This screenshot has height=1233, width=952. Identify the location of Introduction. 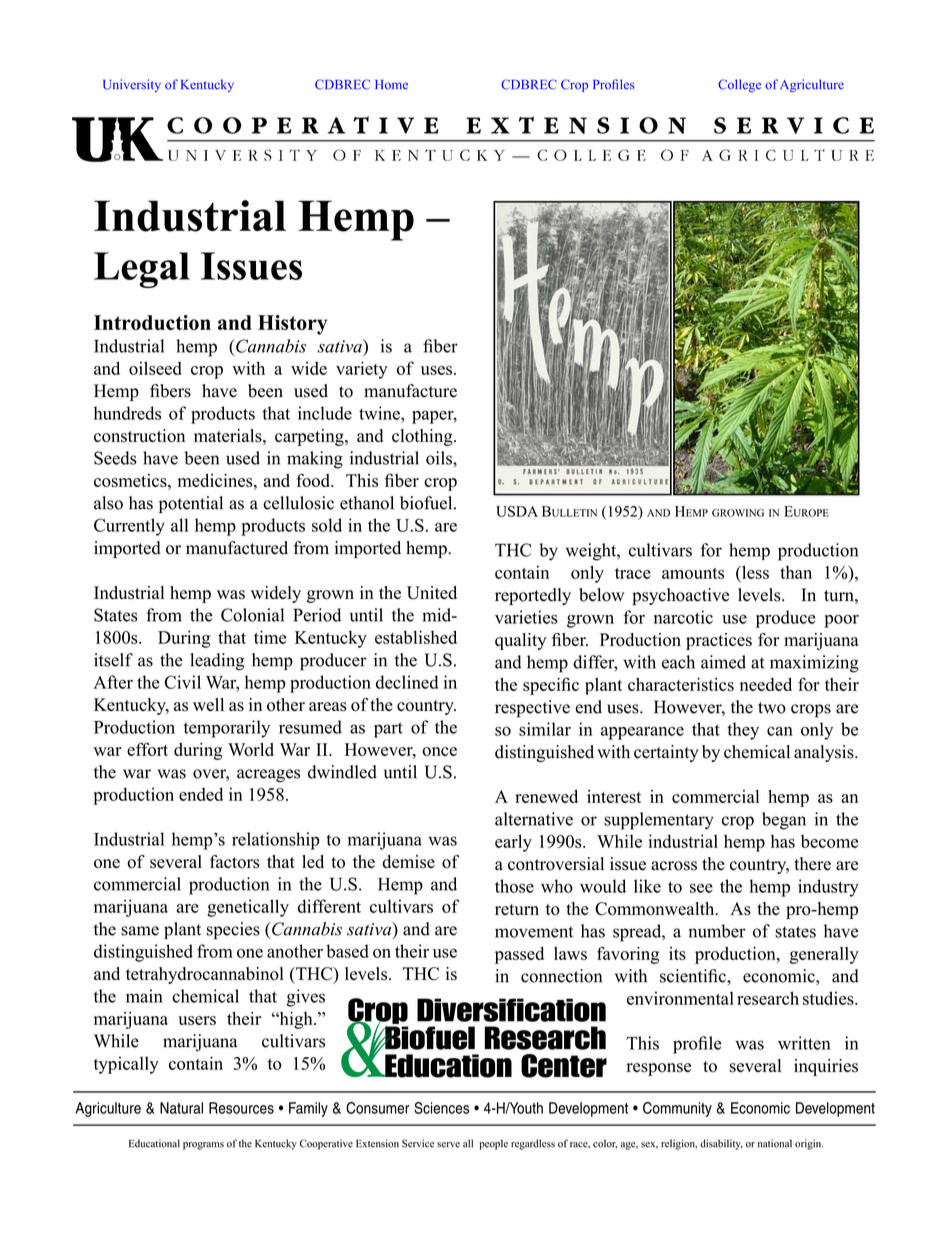
(152, 322).
